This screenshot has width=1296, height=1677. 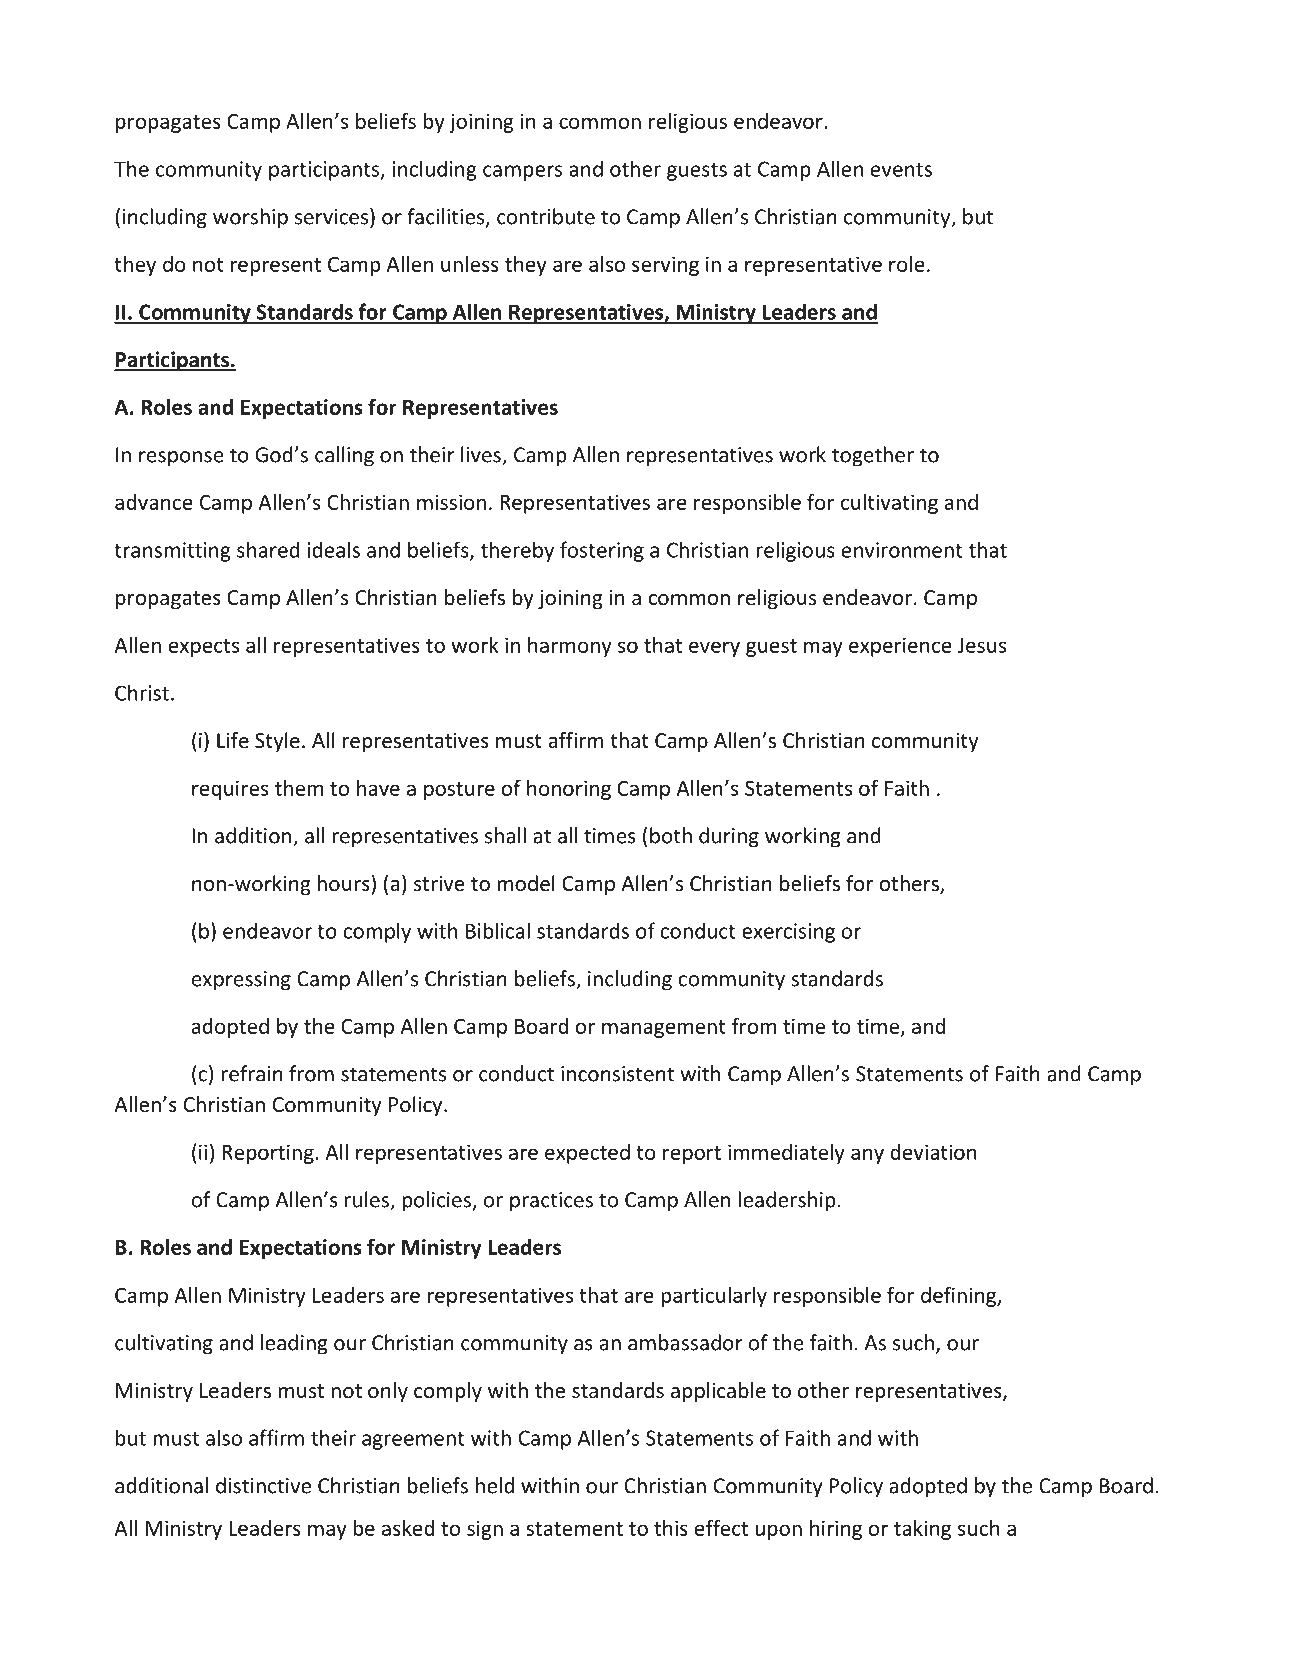 I want to click on contribute, so click(x=546, y=216).
